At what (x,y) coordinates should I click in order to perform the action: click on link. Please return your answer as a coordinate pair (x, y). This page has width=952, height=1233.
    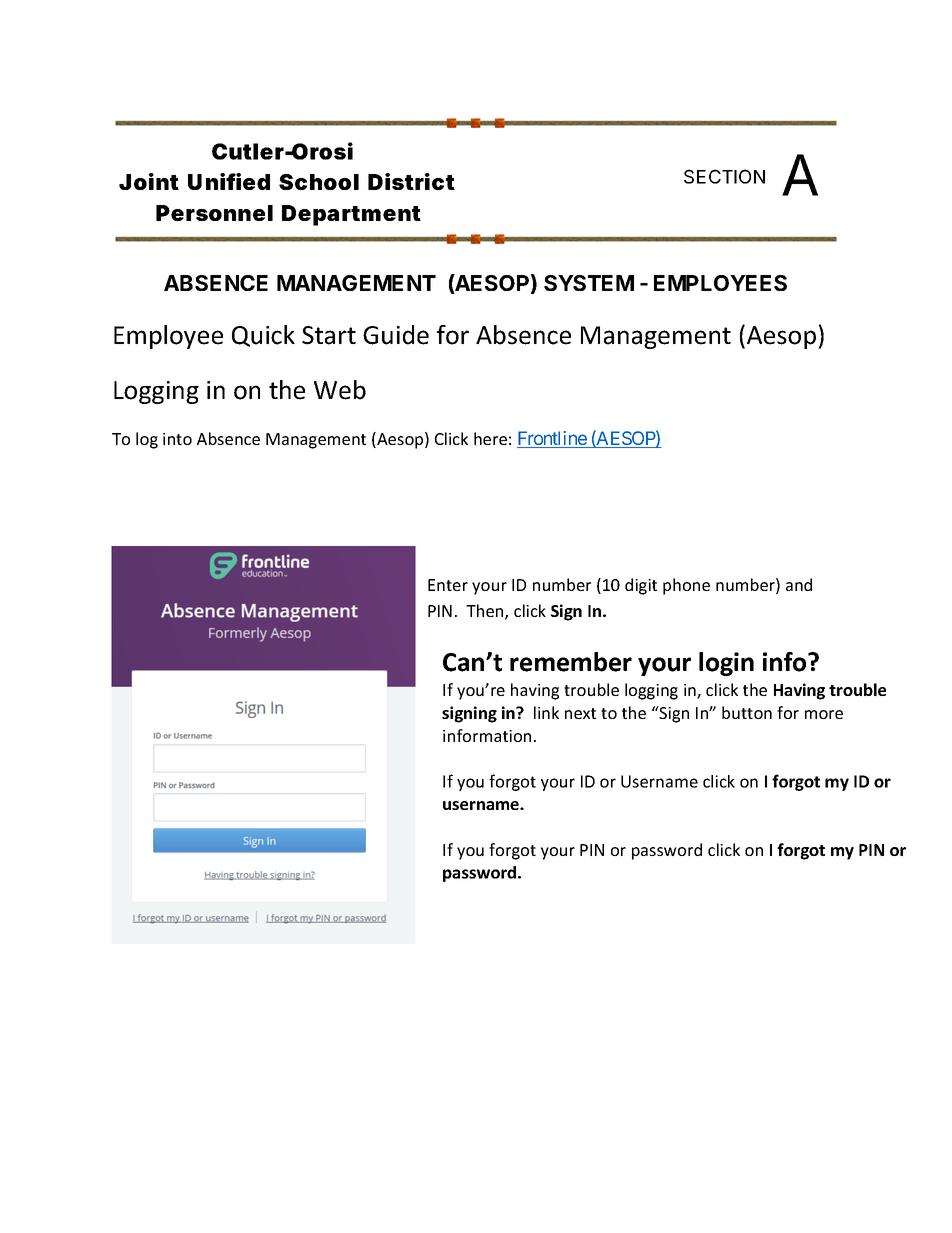
    Looking at the image, I should click on (546, 712).
